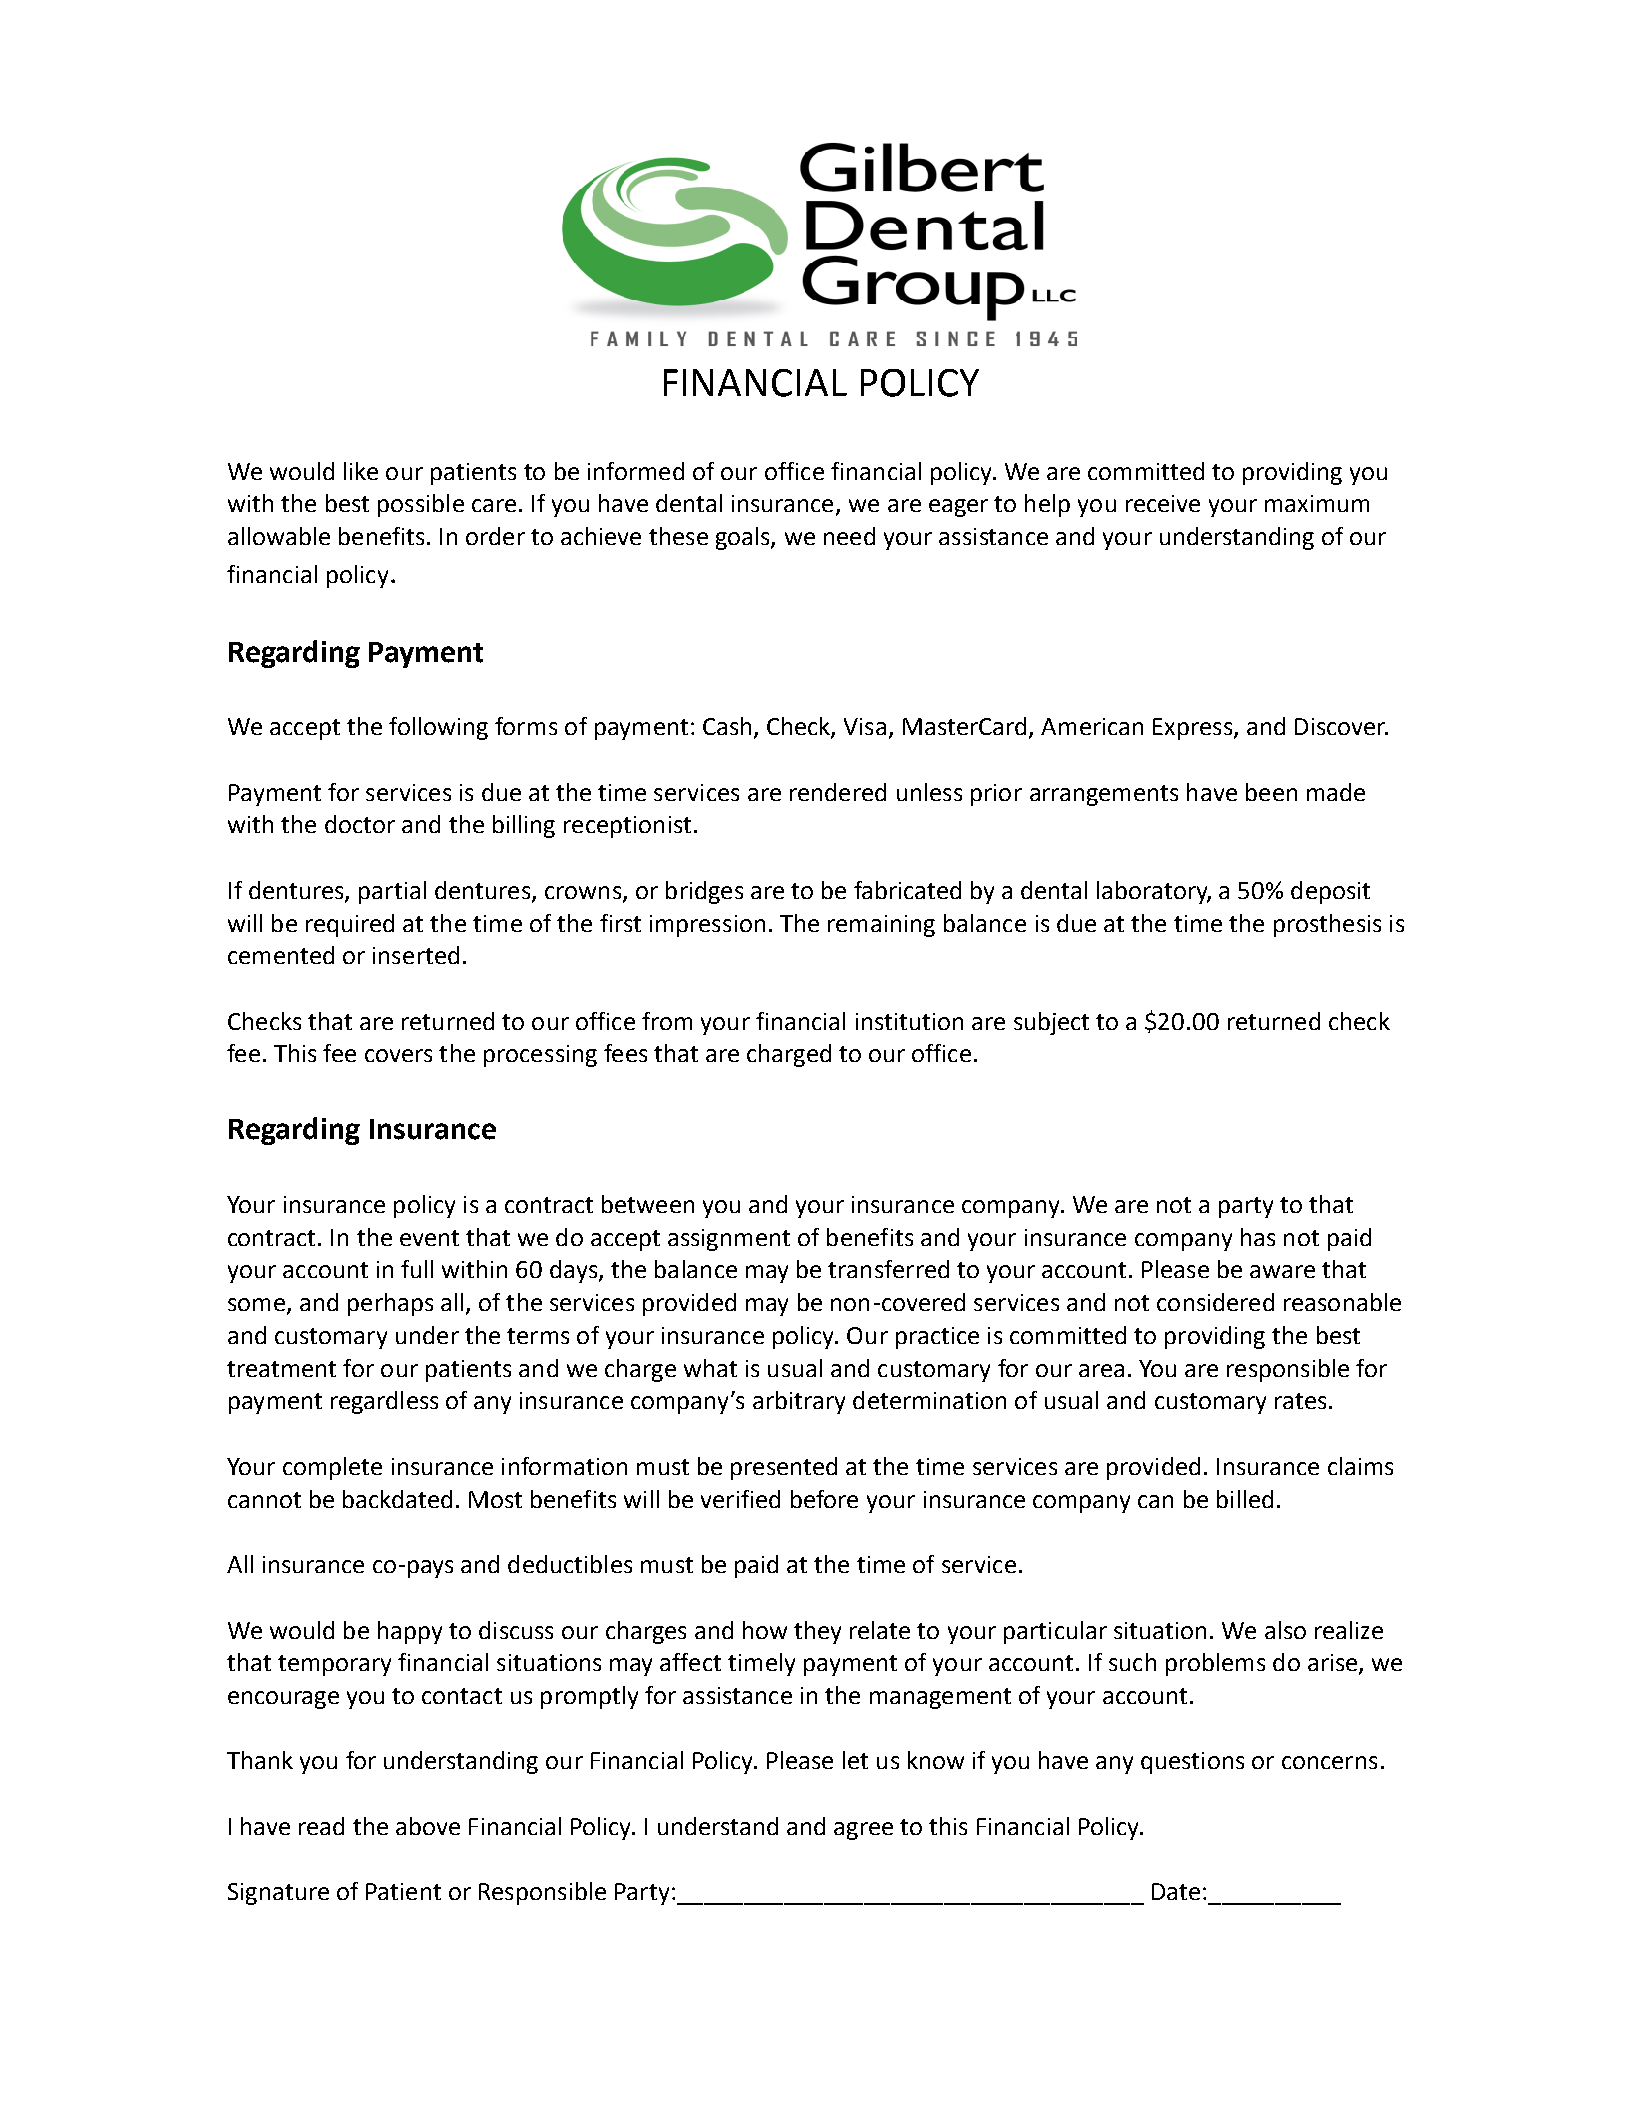 The width and height of the page is (1640, 2123). I want to click on need, so click(849, 536).
